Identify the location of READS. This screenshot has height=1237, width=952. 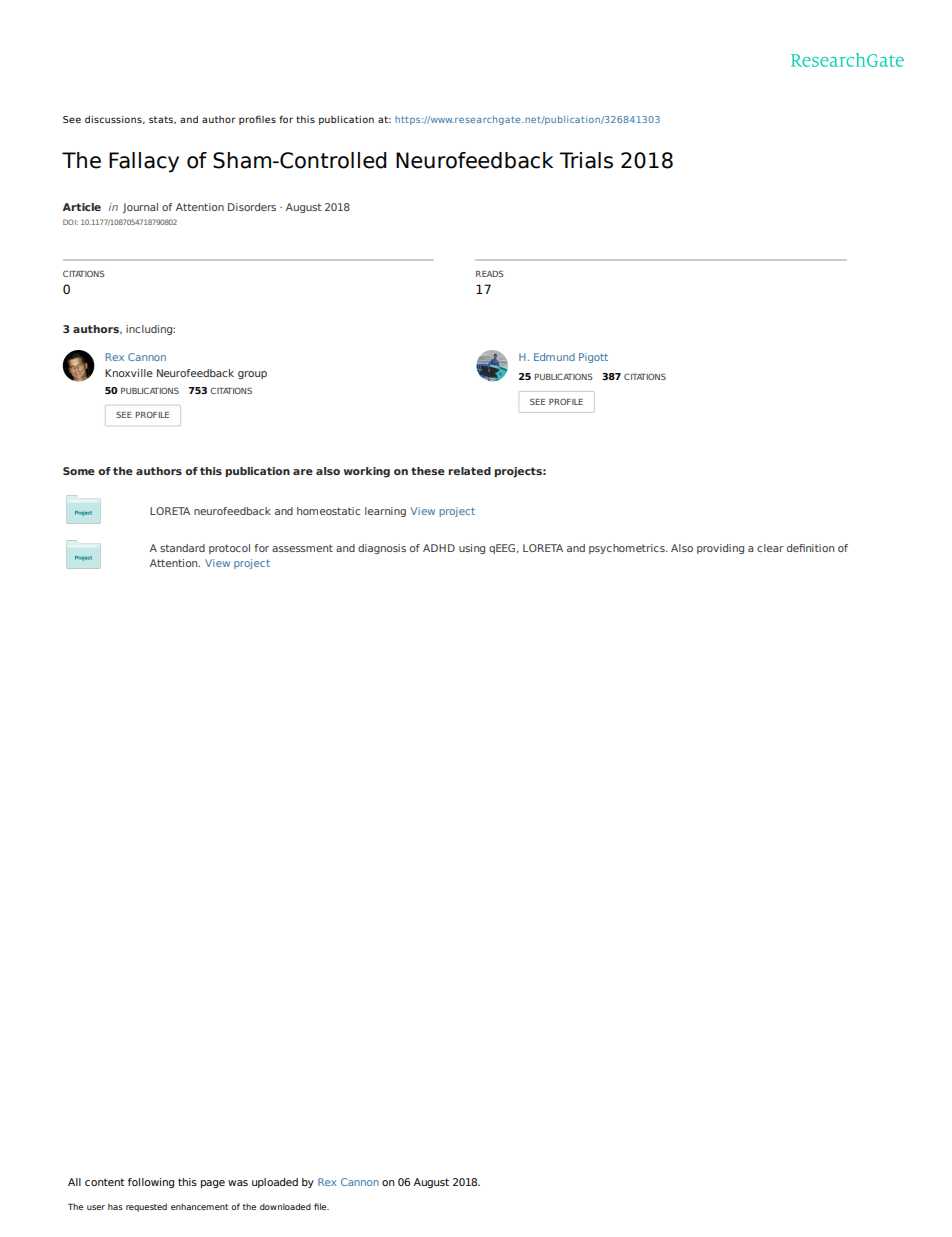
(490, 273).
